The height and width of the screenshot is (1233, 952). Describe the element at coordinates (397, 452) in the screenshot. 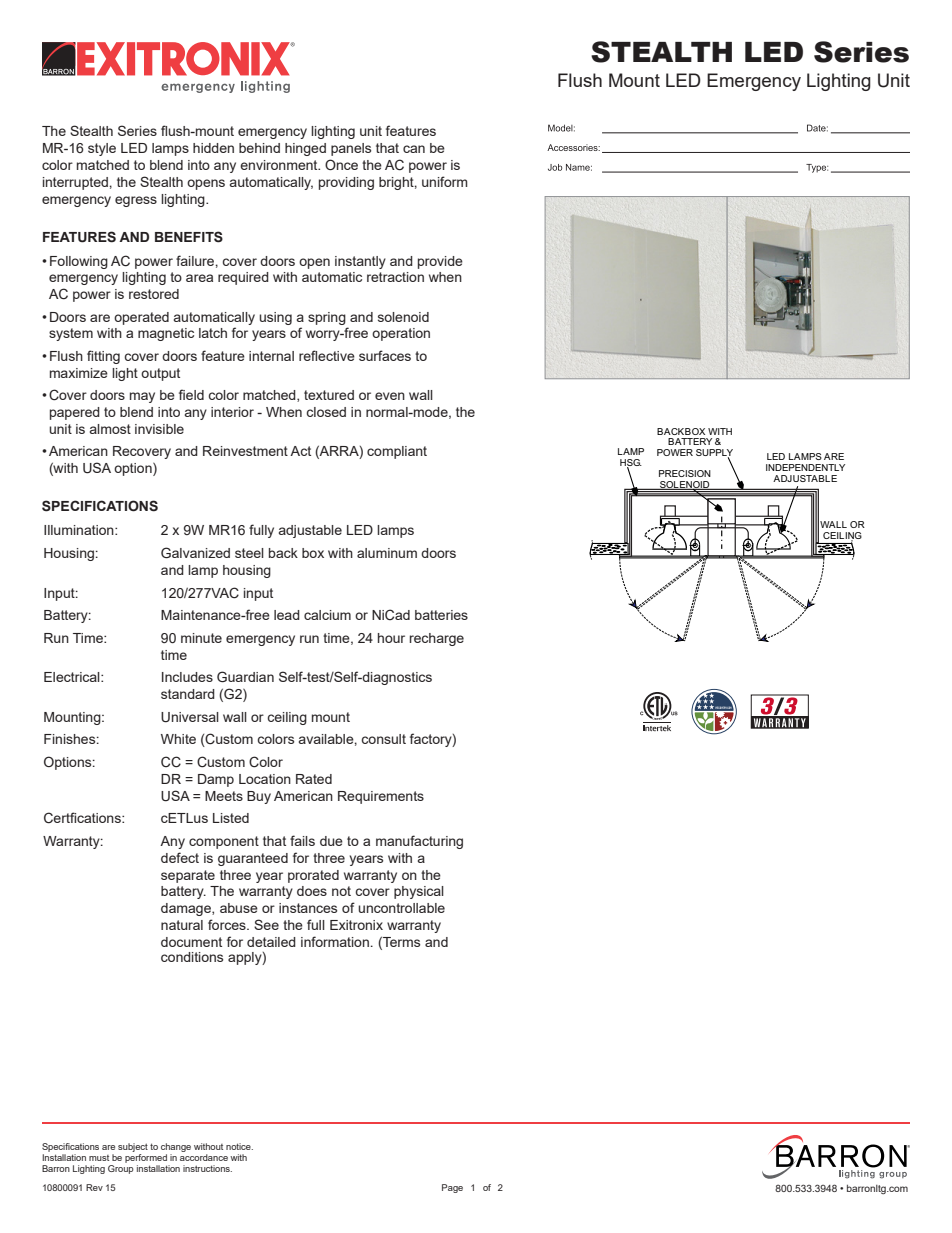

I see `compliant` at that location.
